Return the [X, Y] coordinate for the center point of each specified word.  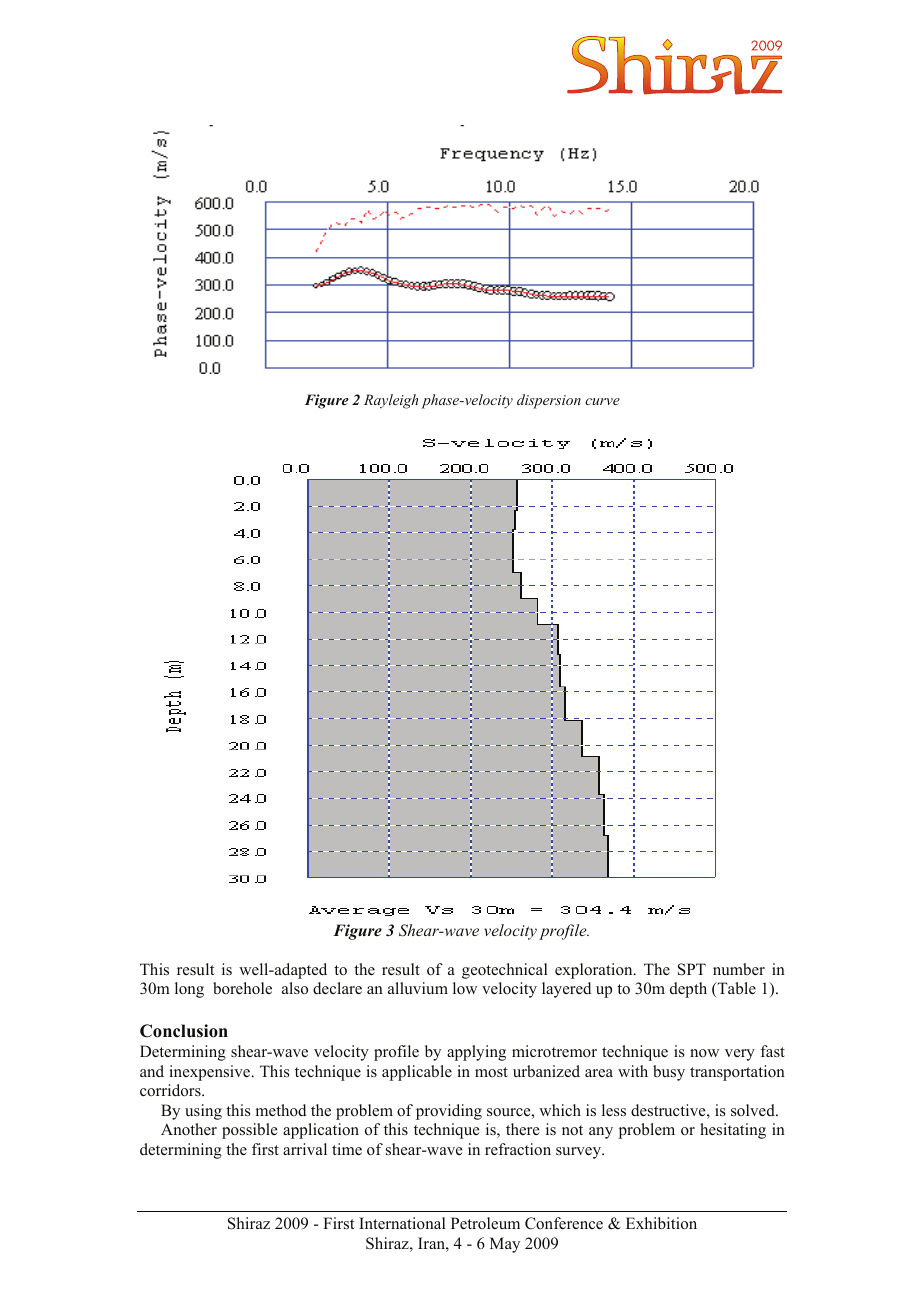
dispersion [549, 401]
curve [602, 401]
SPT [692, 969]
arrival [305, 1149]
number [739, 969]
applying [476, 1053]
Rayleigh [391, 401]
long [189, 990]
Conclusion [184, 1031]
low [465, 988]
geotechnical [505, 971]
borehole [242, 988]
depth [688, 990]
